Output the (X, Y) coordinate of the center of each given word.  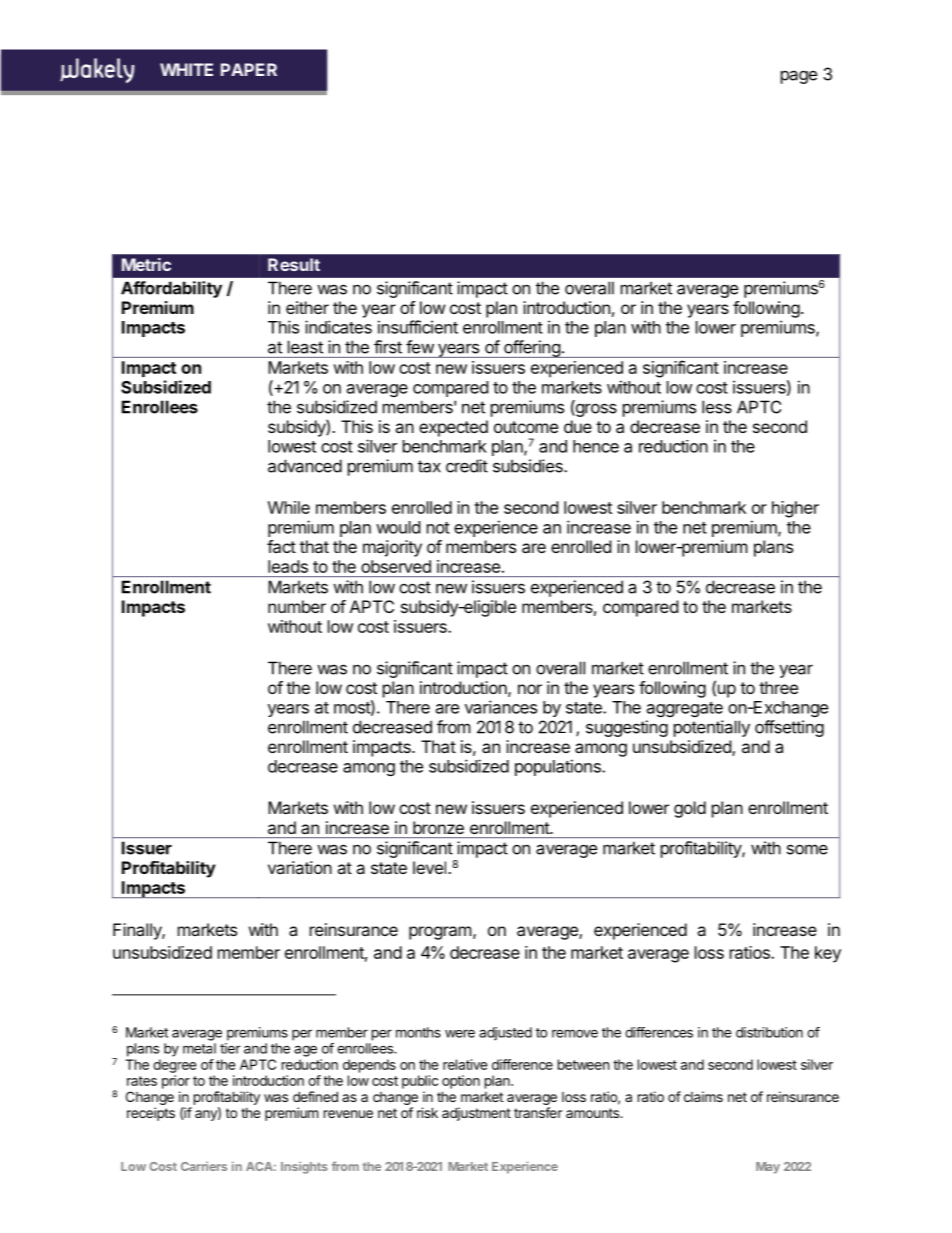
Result (294, 264)
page (799, 77)
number (297, 606)
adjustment (476, 1114)
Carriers (204, 1166)
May (768, 1168)
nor (530, 689)
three (778, 687)
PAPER (249, 69)
